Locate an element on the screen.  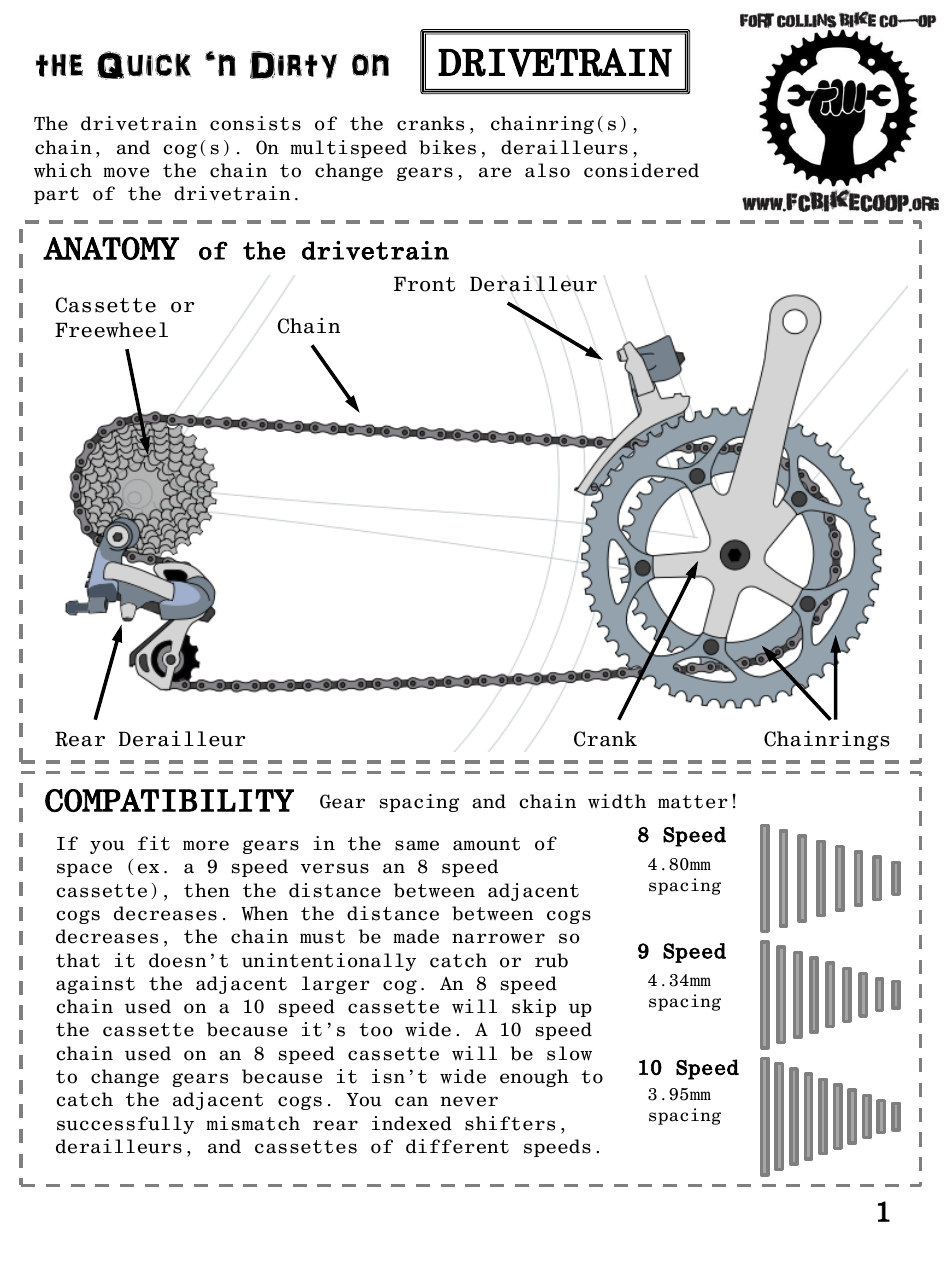
indexed is located at coordinates (412, 1123).
